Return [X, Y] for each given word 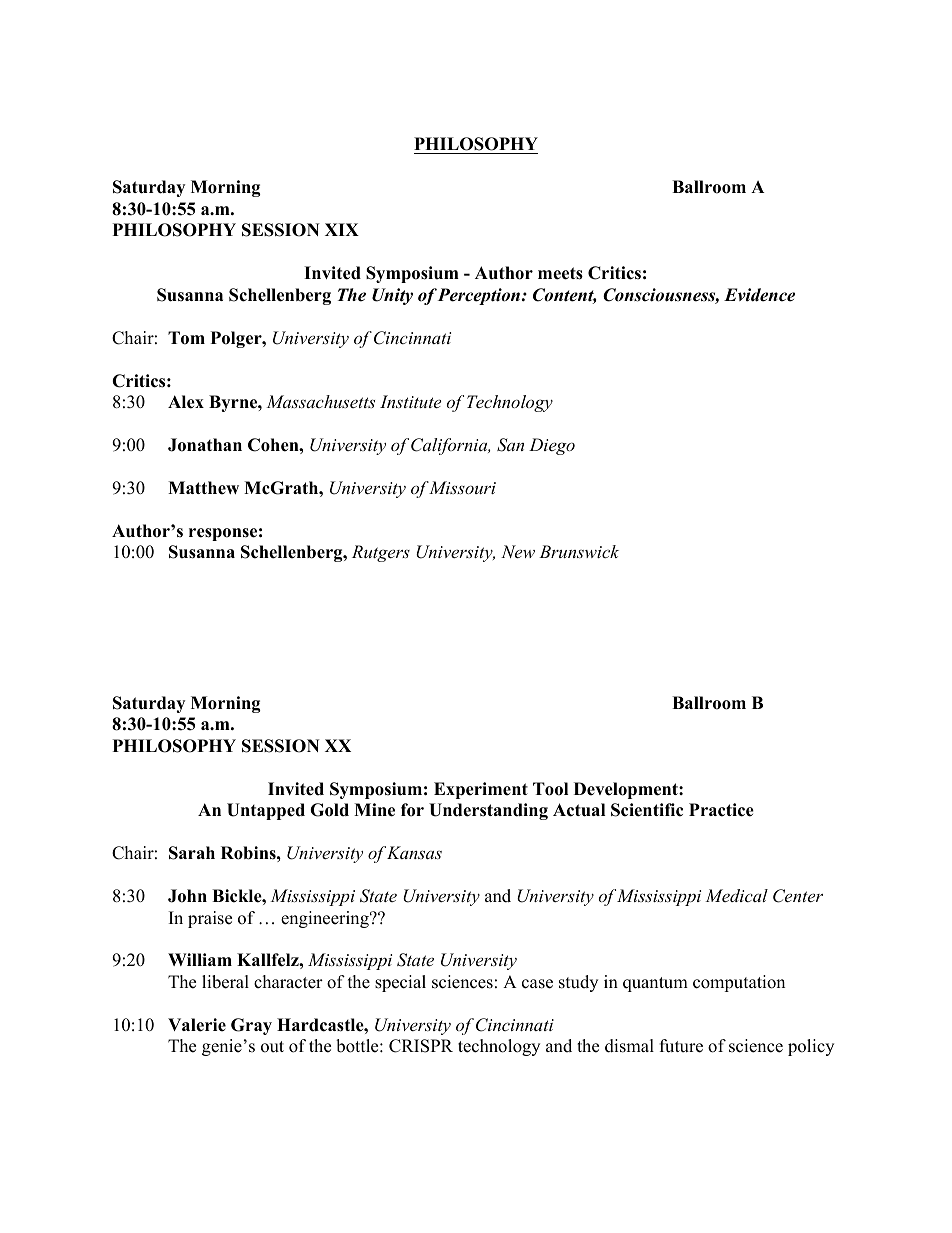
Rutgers [381, 553]
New [518, 551]
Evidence [759, 295]
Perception [480, 296]
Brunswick [579, 551]
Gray [251, 1026]
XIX [342, 229]
